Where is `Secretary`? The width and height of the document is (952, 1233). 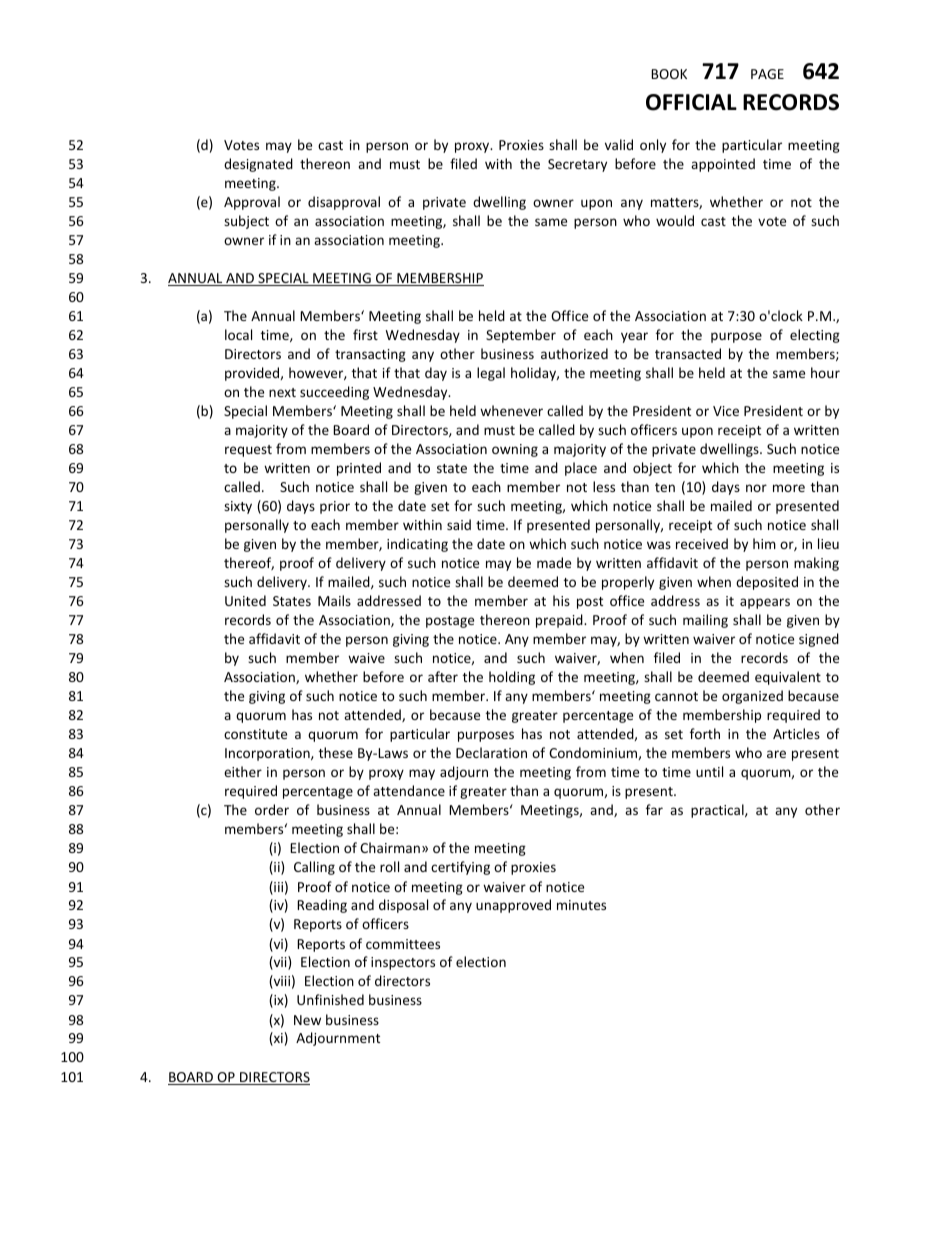
Secretary is located at coordinates (577, 165).
